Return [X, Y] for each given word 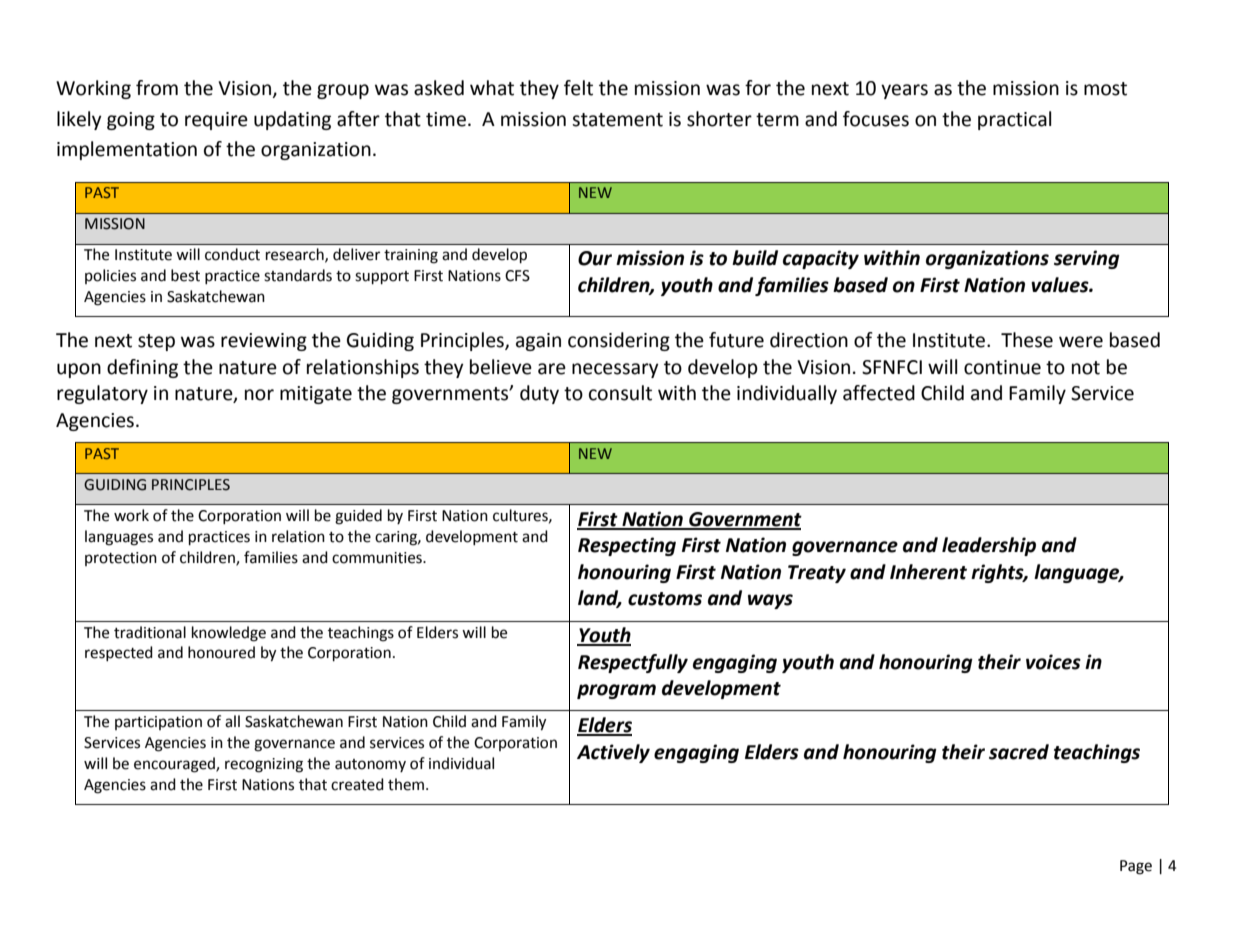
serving [1087, 259]
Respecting [627, 546]
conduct [232, 254]
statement [617, 120]
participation [158, 723]
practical [1014, 120]
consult [620, 393]
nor [259, 395]
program [616, 691]
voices [1053, 662]
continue [1002, 367]
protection [121, 559]
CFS [517, 276]
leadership [989, 546]
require [216, 121]
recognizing [264, 765]
